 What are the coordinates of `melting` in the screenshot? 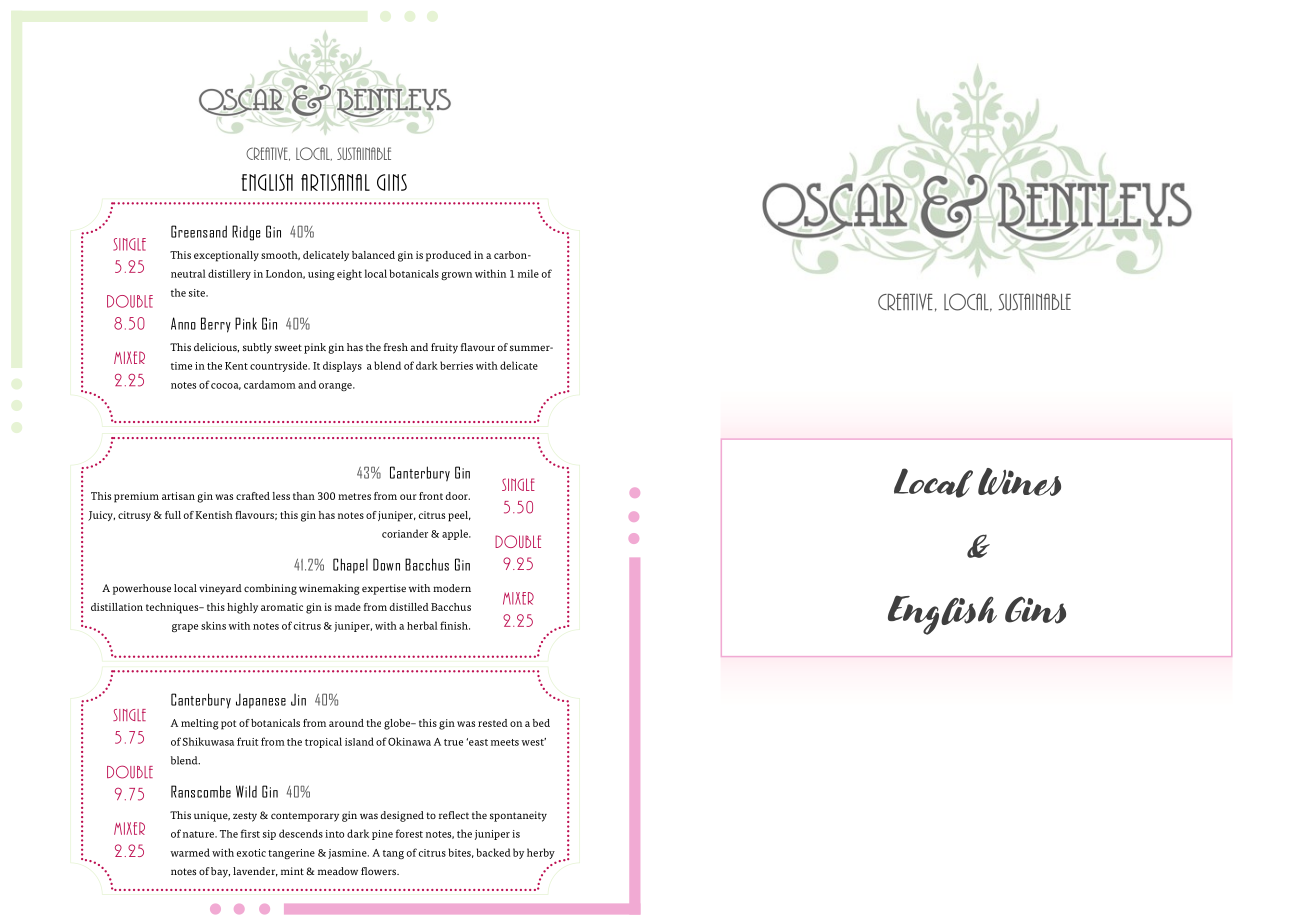 It's located at (200, 724).
